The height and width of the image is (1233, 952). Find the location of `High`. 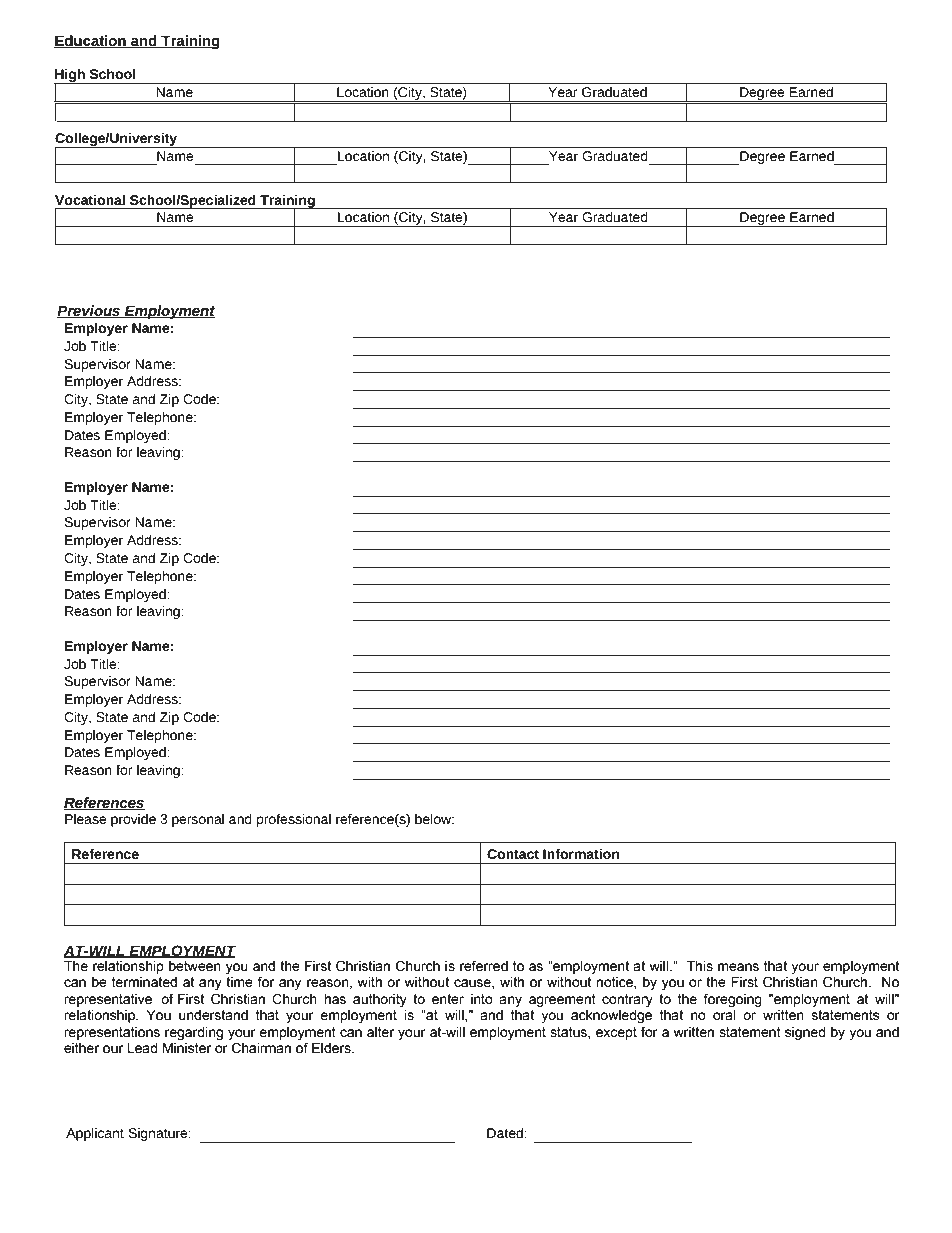

High is located at coordinates (70, 77).
